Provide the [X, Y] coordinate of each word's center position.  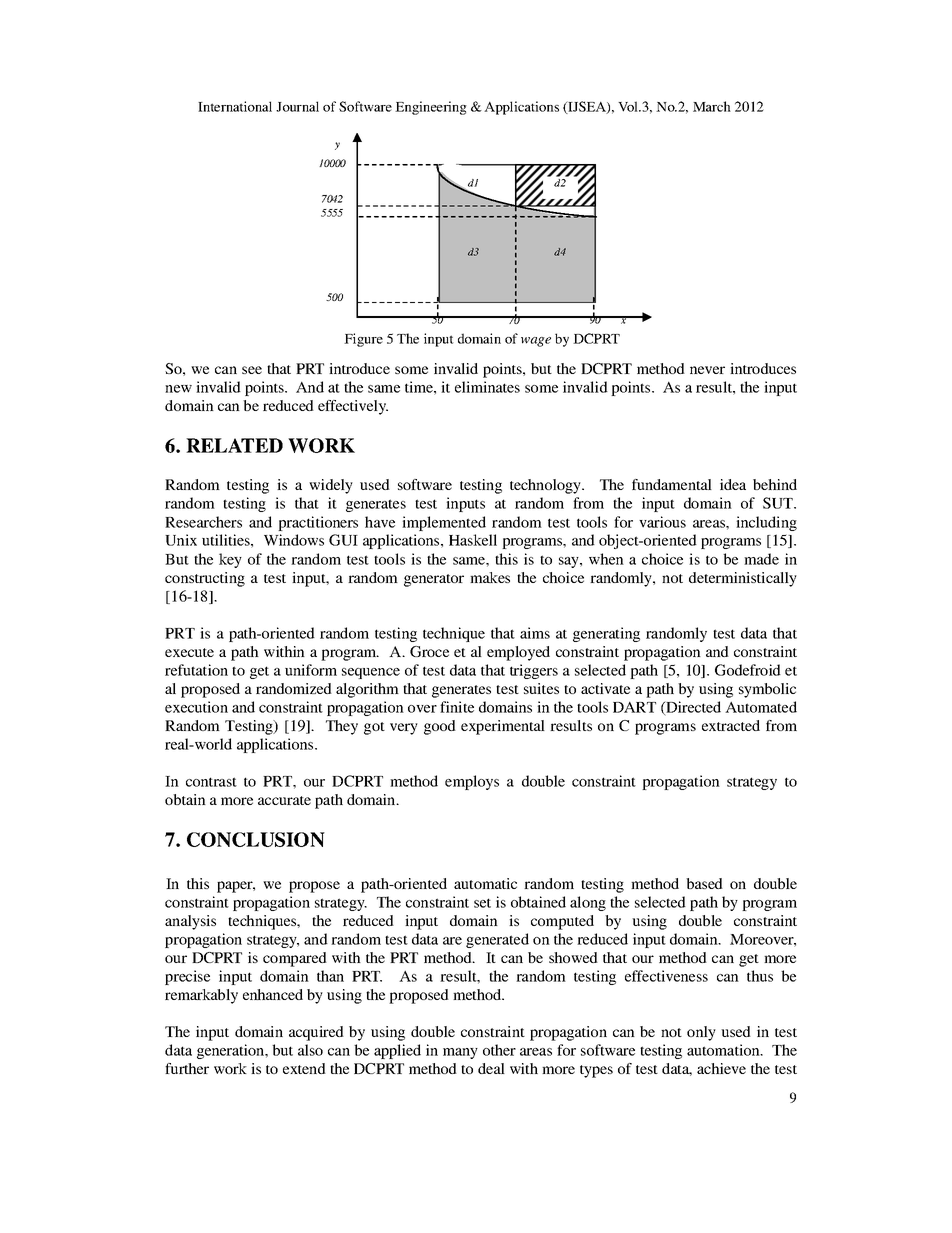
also [310, 1050]
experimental [503, 727]
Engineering [431, 108]
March [712, 106]
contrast [211, 782]
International [235, 106]
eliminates [487, 387]
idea [733, 484]
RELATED [234, 445]
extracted [731, 725]
